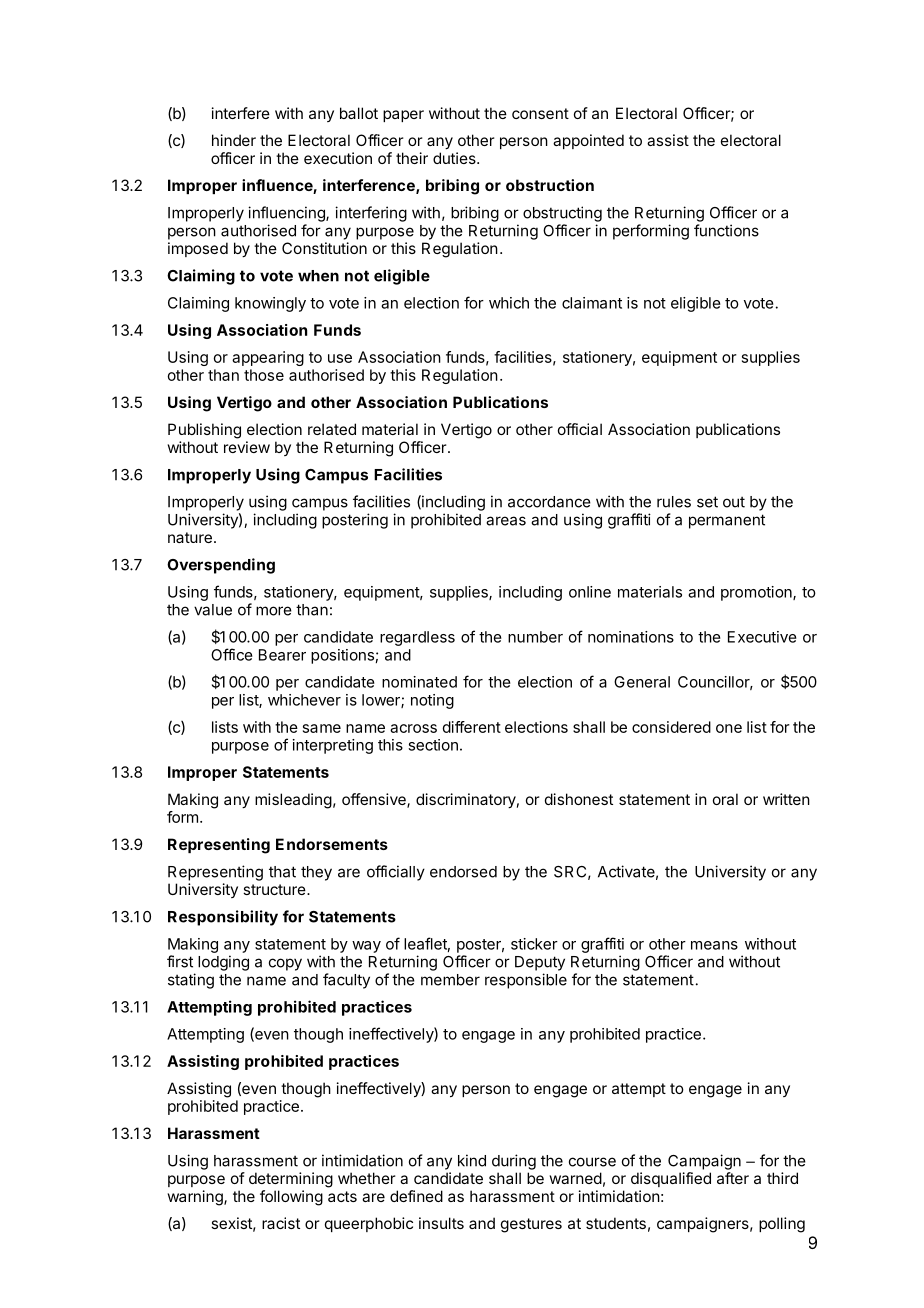  What do you see at coordinates (247, 447) in the document?
I see `review` at bounding box center [247, 447].
